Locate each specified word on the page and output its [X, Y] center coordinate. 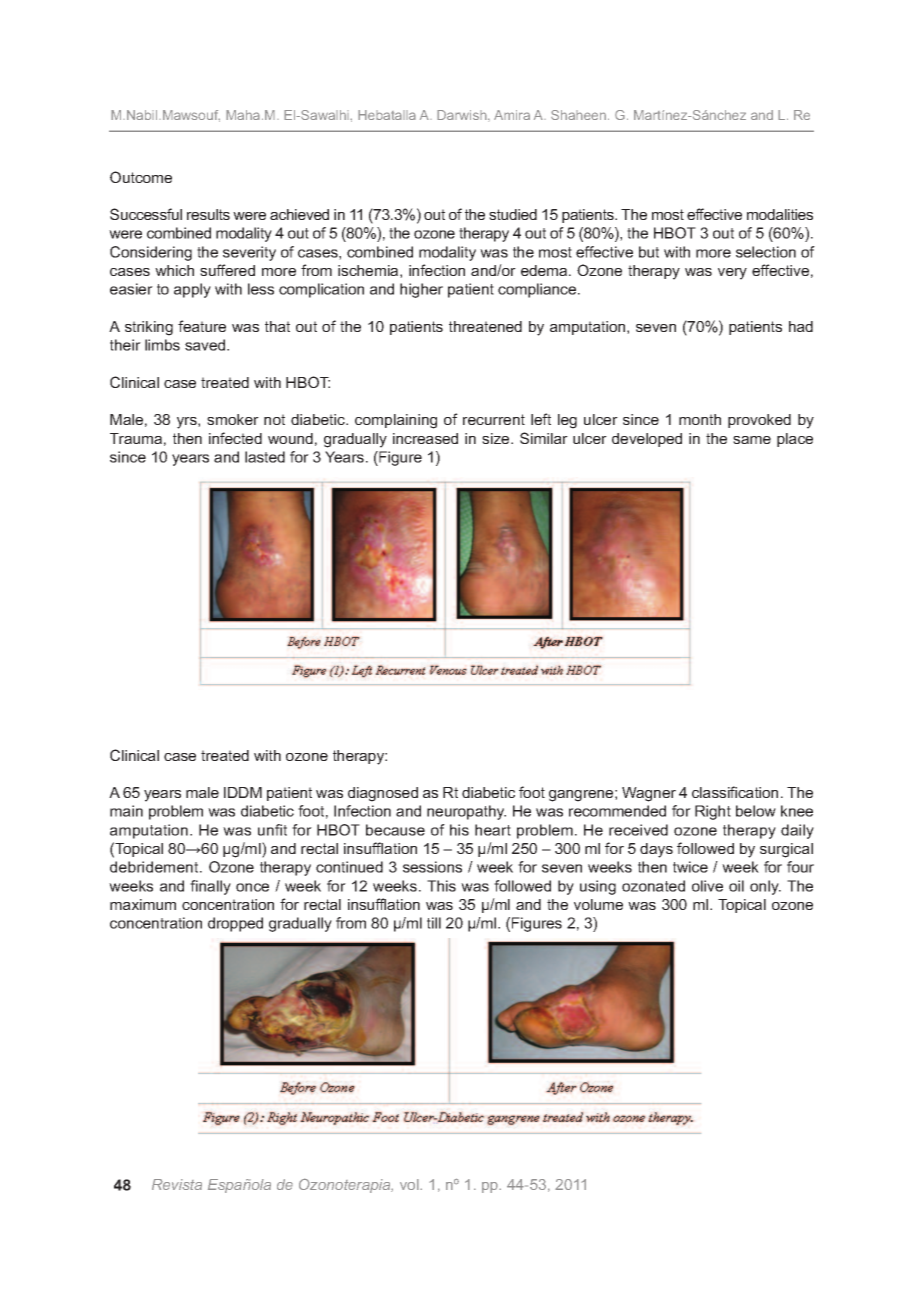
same [752, 440]
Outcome [141, 177]
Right [713, 812]
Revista [177, 1184]
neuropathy [466, 812]
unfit [272, 830]
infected [235, 438]
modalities [780, 214]
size [497, 438]
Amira [512, 115]
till [434, 923]
